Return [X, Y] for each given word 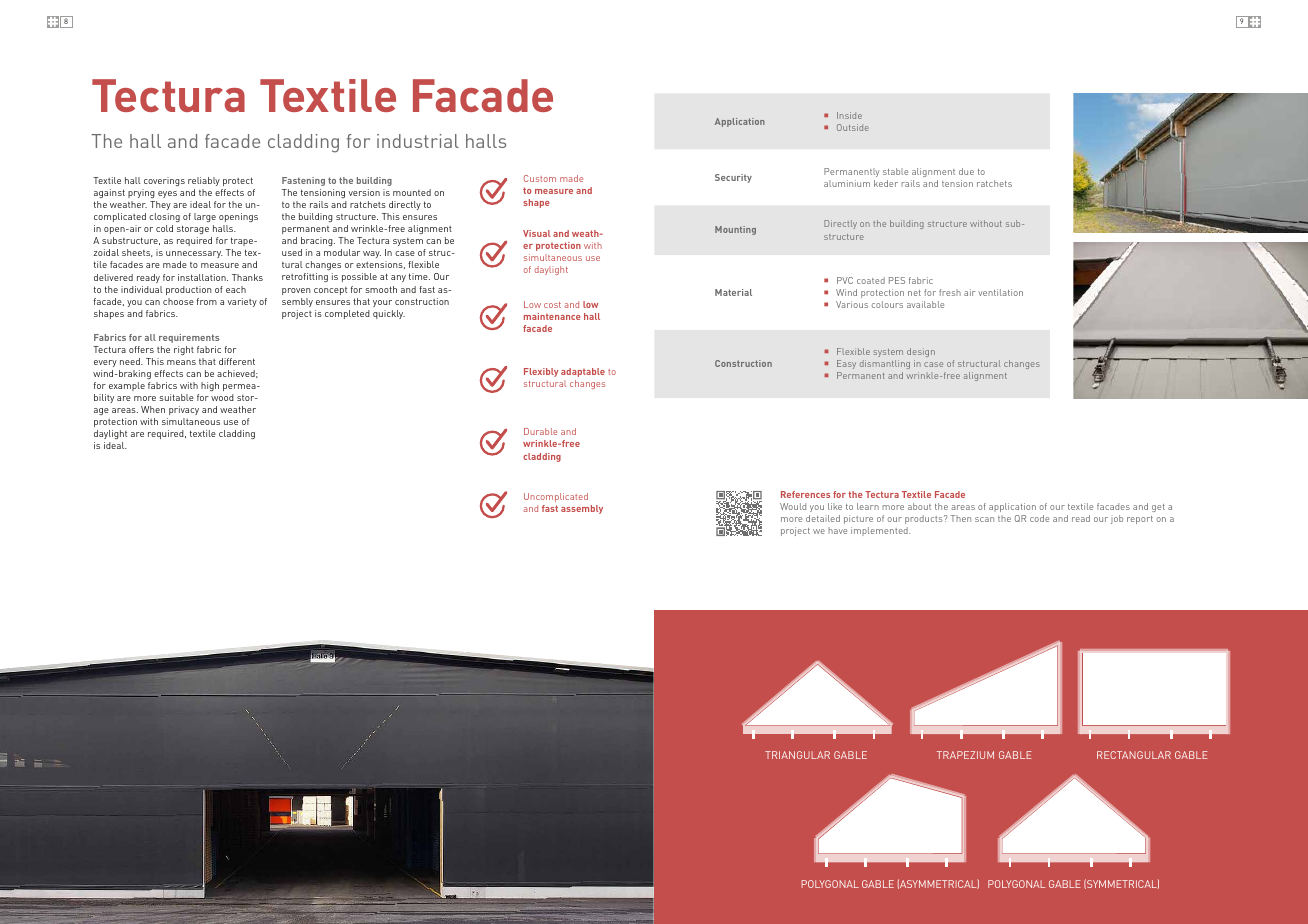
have [837, 530]
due [966, 171]
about [919, 506]
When [153, 409]
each [236, 289]
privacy [184, 410]
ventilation [1000, 292]
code [1039, 518]
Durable [540, 431]
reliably [204, 181]
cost [552, 305]
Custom [540, 178]
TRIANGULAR [797, 755]
